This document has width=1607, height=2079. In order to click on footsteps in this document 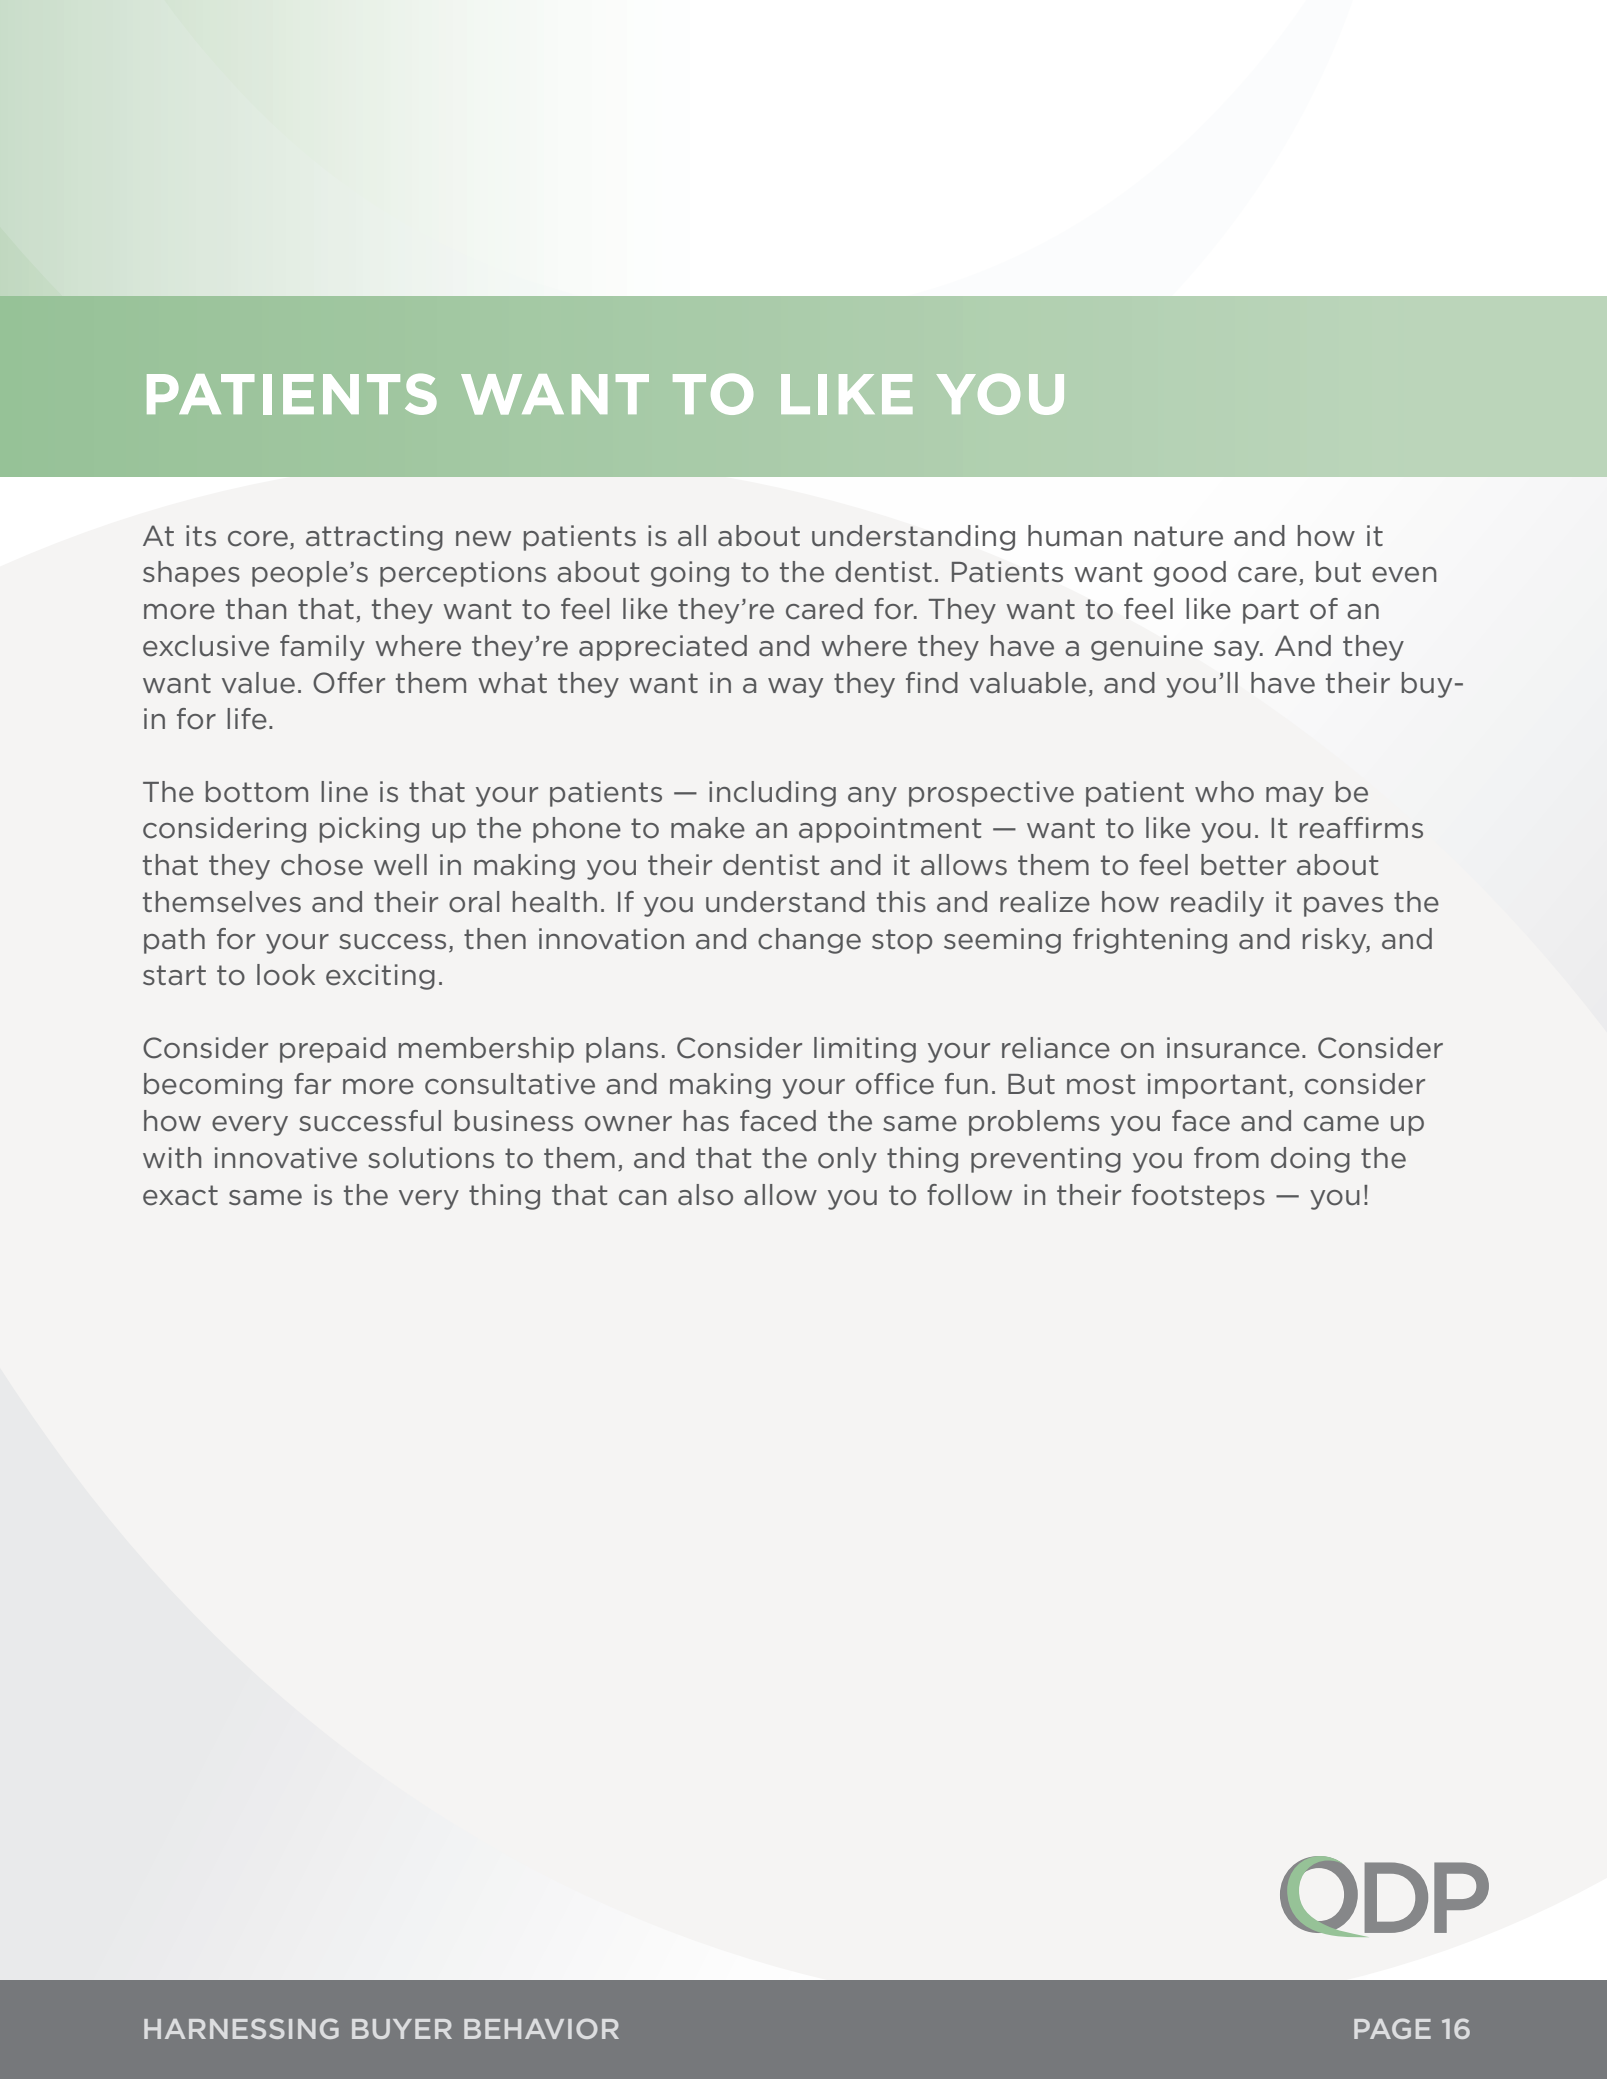, I will do `click(1198, 1197)`.
